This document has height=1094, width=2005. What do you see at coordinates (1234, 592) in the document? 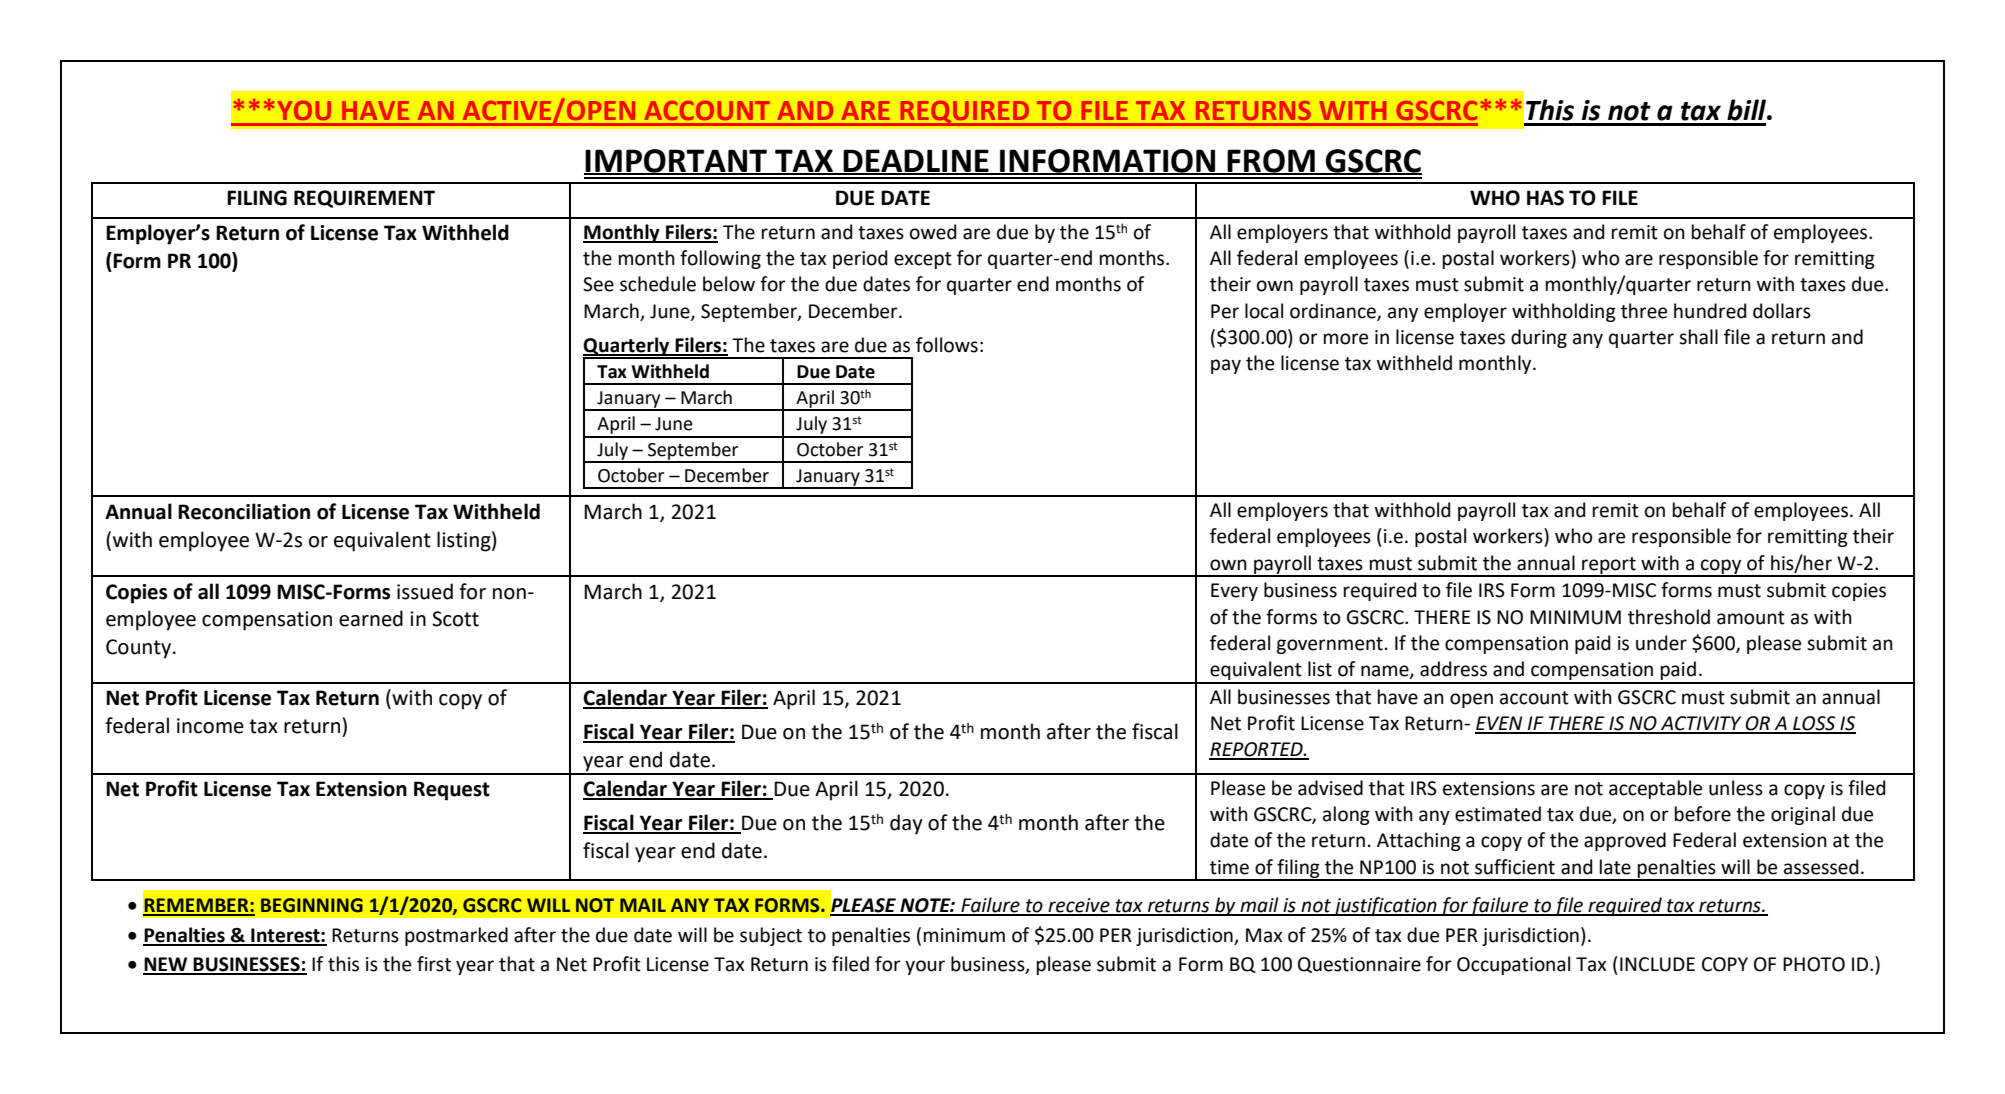
I see `Every` at bounding box center [1234, 592].
